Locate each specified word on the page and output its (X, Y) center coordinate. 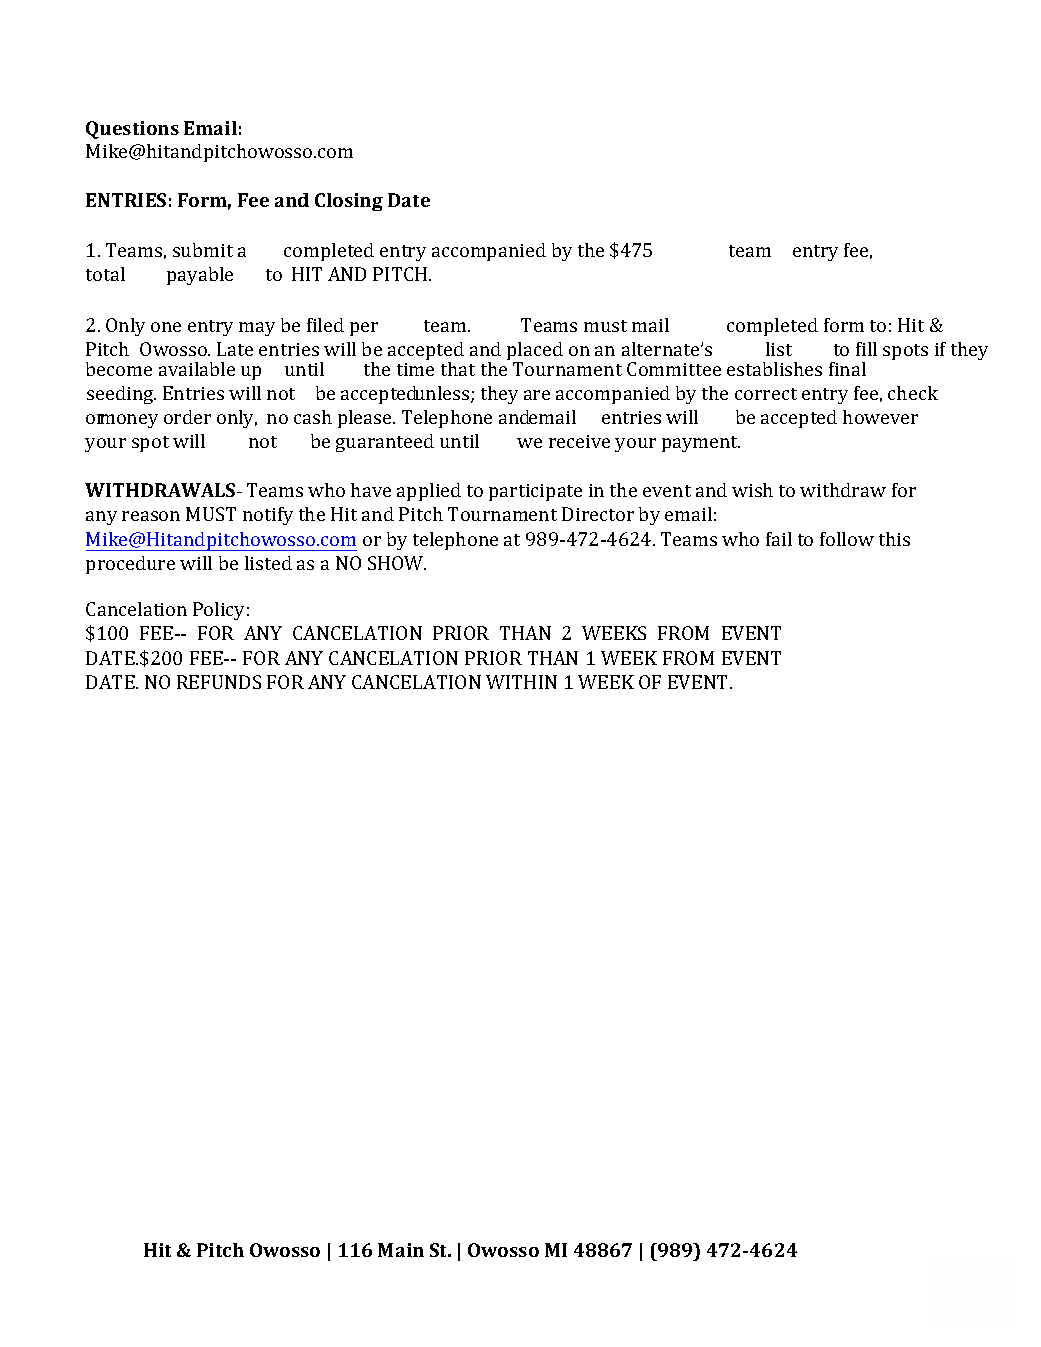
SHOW (397, 563)
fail (779, 539)
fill (866, 349)
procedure (130, 565)
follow (847, 539)
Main (401, 1250)
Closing (349, 202)
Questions (132, 130)
